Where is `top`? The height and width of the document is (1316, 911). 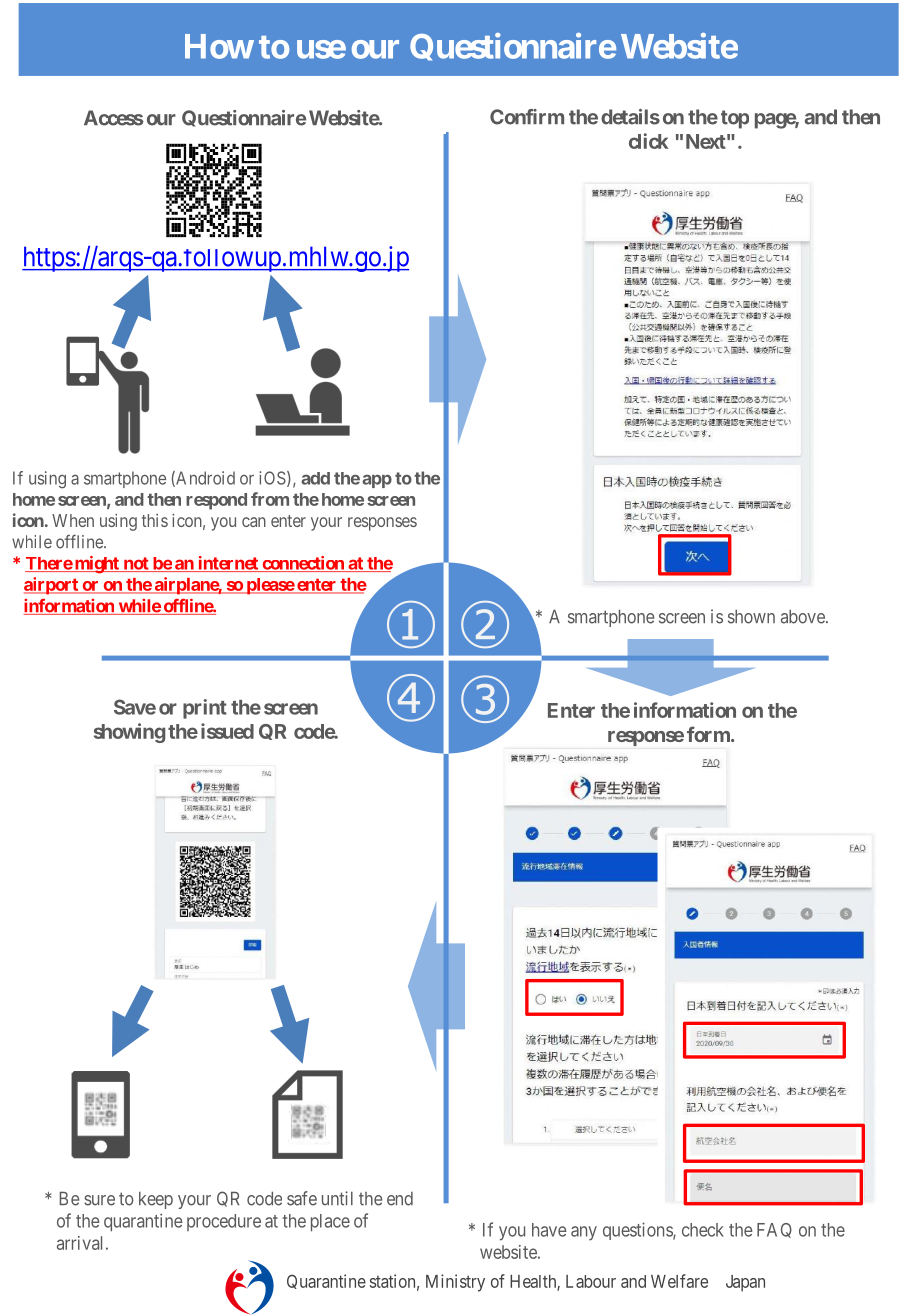
top is located at coordinates (735, 119).
